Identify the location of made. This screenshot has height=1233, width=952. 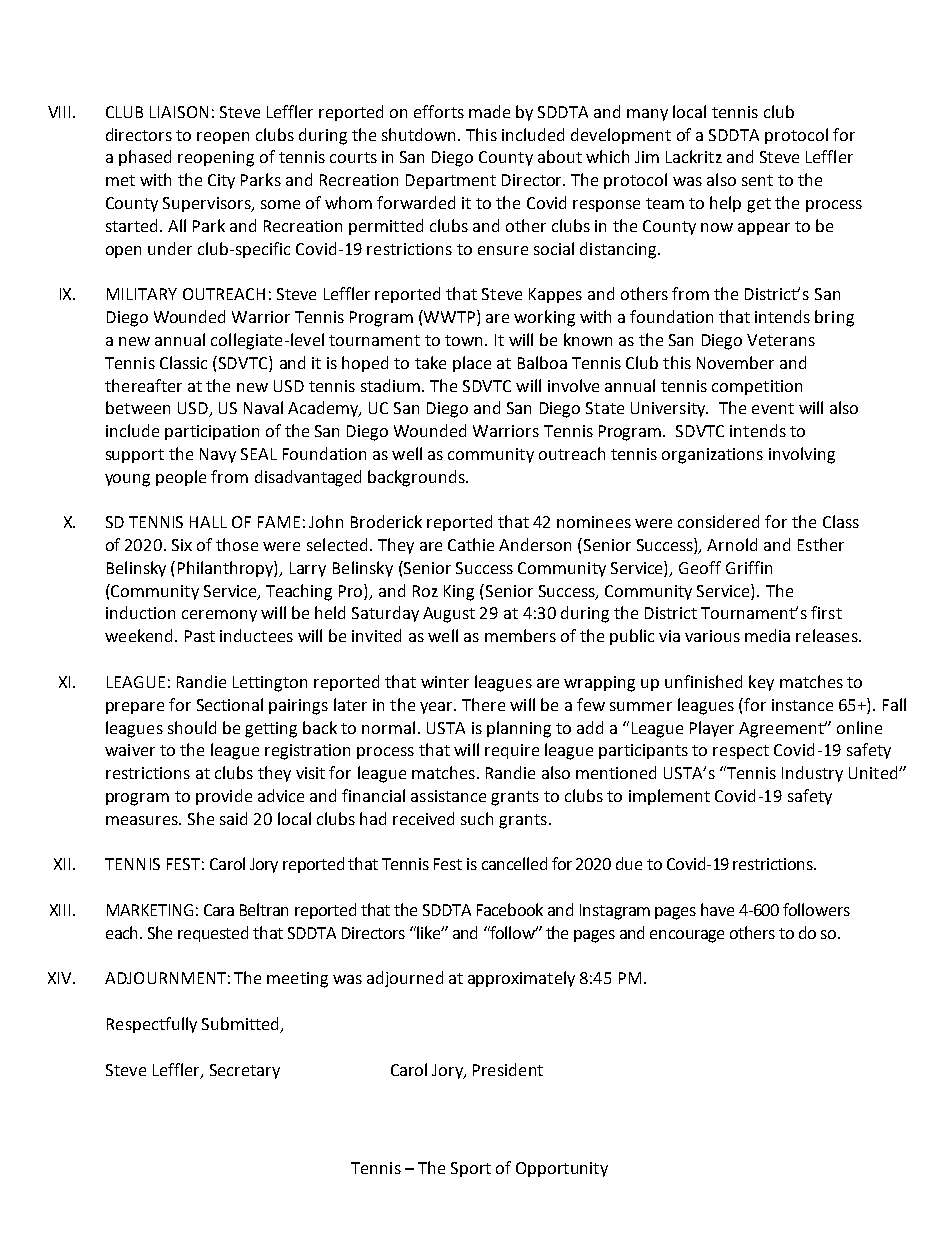
(489, 111).
